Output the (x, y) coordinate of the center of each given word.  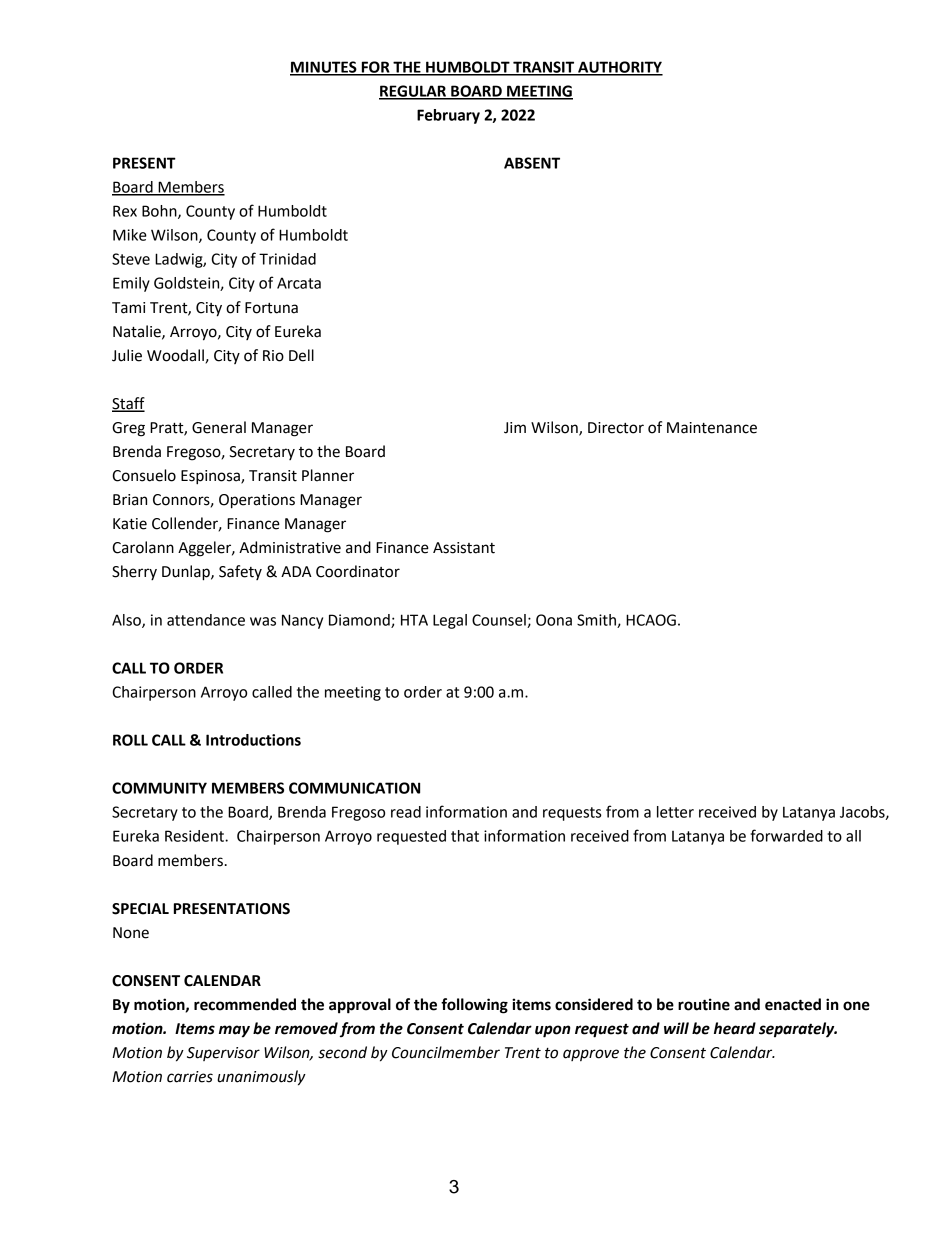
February (448, 116)
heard (735, 1028)
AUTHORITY (619, 68)
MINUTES (324, 68)
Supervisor (223, 1054)
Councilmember (446, 1052)
